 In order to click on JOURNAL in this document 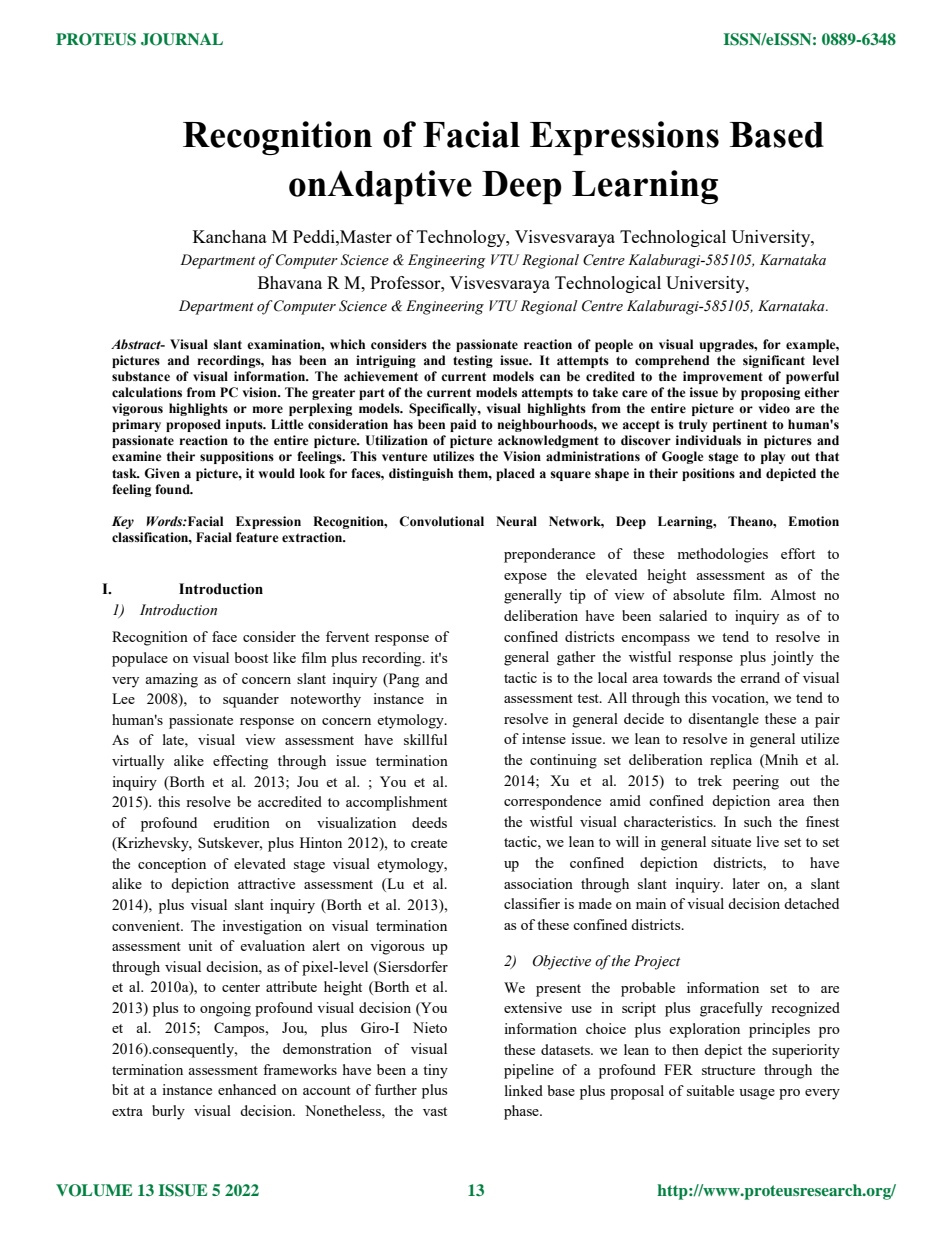, I will do `click(182, 39)`.
